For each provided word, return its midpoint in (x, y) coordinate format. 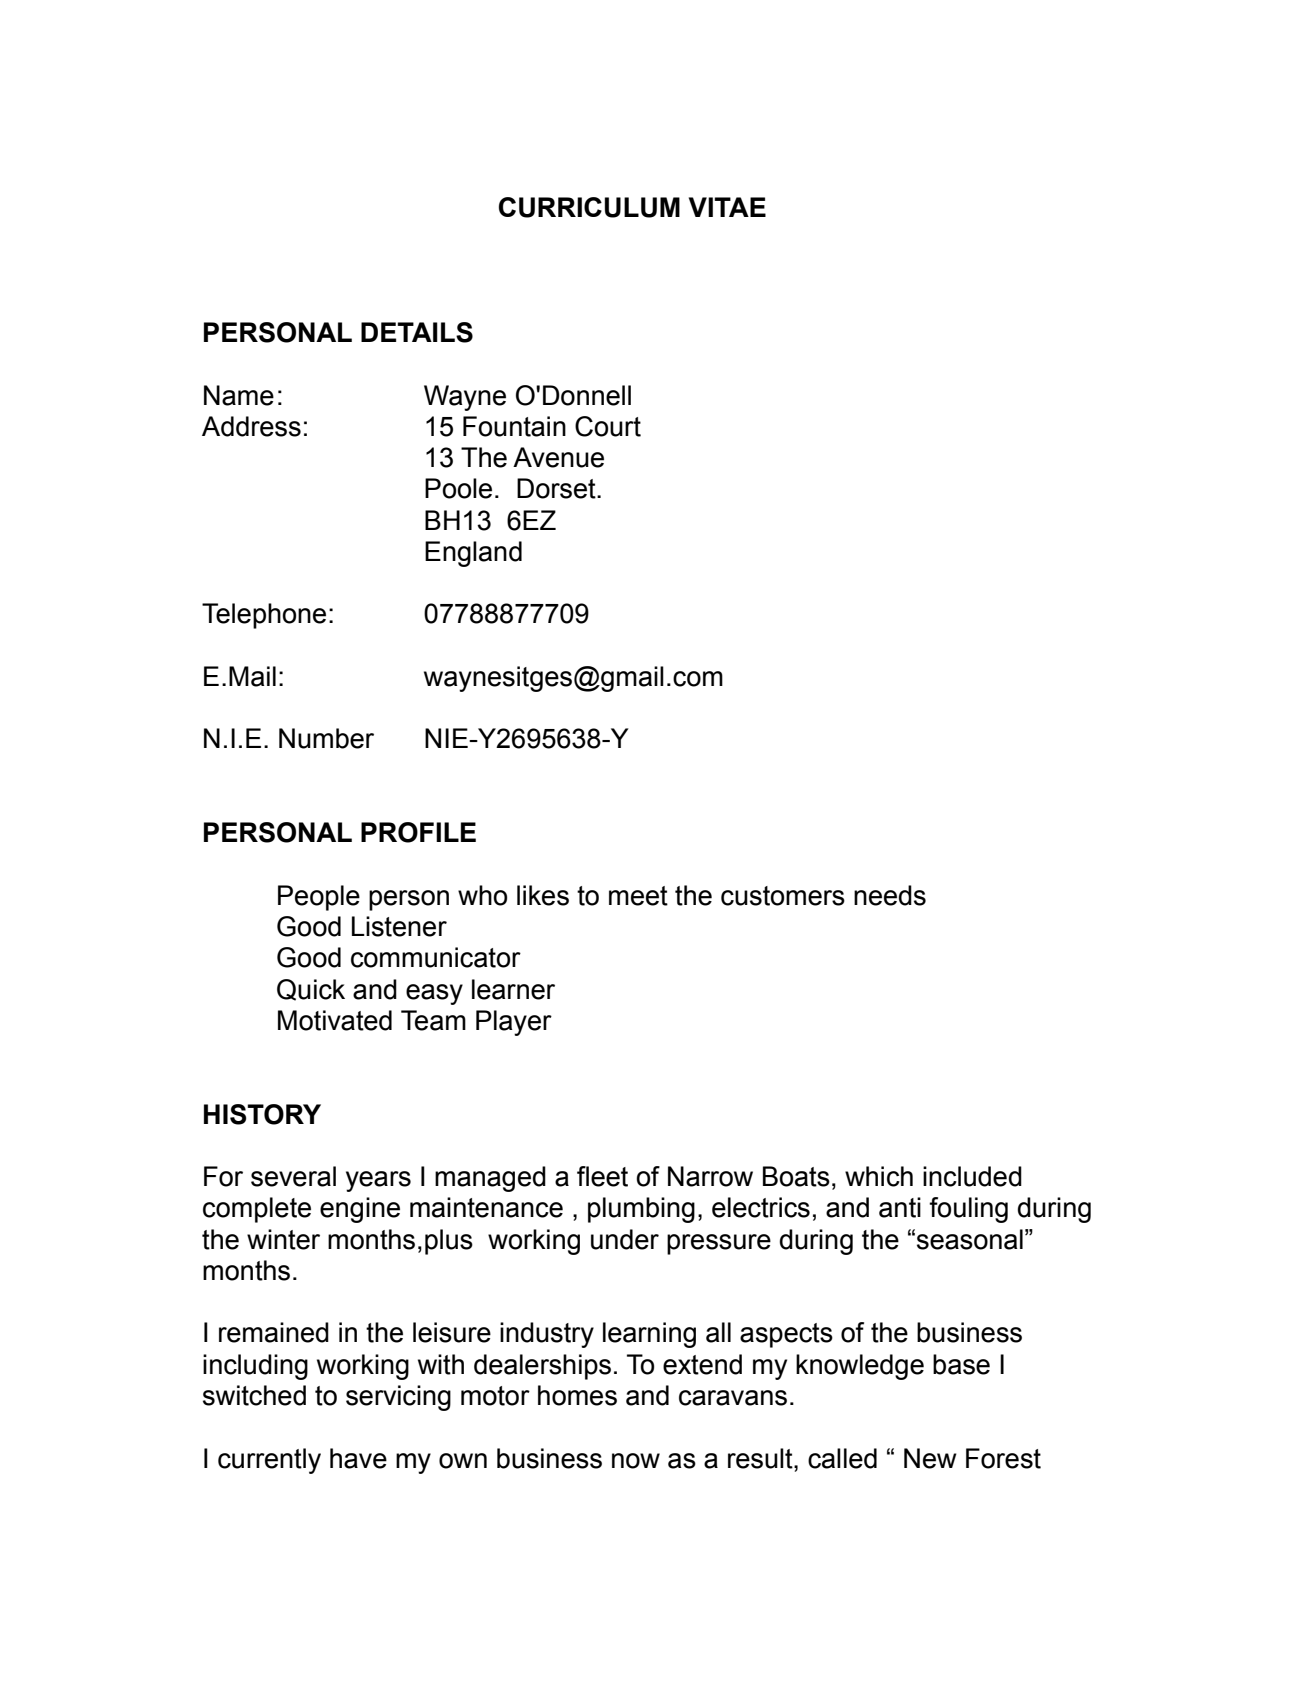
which (879, 1176)
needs (890, 895)
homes (577, 1395)
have (358, 1458)
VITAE (727, 207)
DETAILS (417, 332)
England (473, 554)
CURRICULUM (589, 207)
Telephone (264, 616)
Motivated (335, 1020)
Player (514, 1023)
